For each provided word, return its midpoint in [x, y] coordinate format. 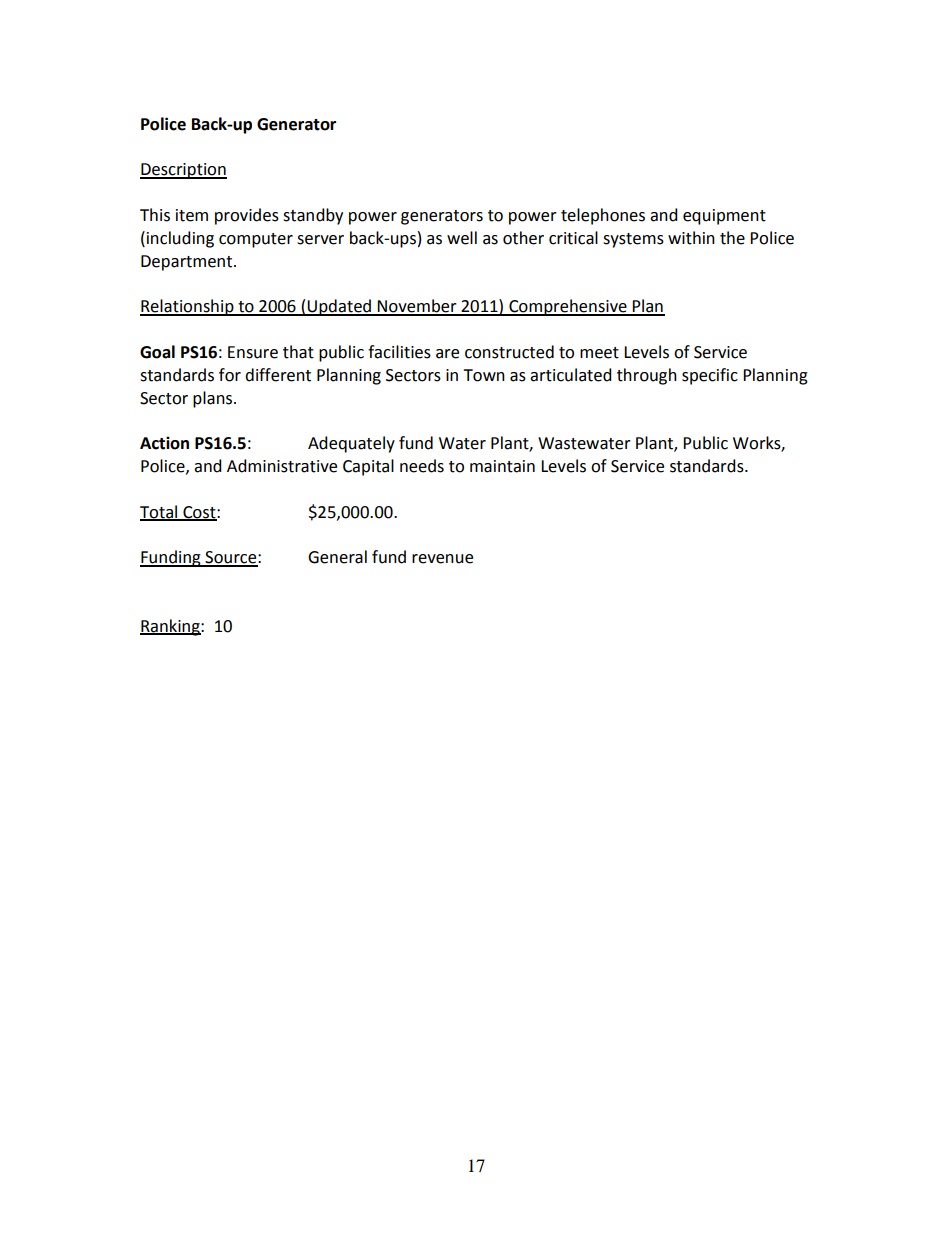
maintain [502, 466]
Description [183, 171]
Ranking [171, 627]
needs [422, 466]
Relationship [188, 307]
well [462, 238]
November [417, 307]
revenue [442, 559]
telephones [603, 216]
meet [599, 353]
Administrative [282, 466]
